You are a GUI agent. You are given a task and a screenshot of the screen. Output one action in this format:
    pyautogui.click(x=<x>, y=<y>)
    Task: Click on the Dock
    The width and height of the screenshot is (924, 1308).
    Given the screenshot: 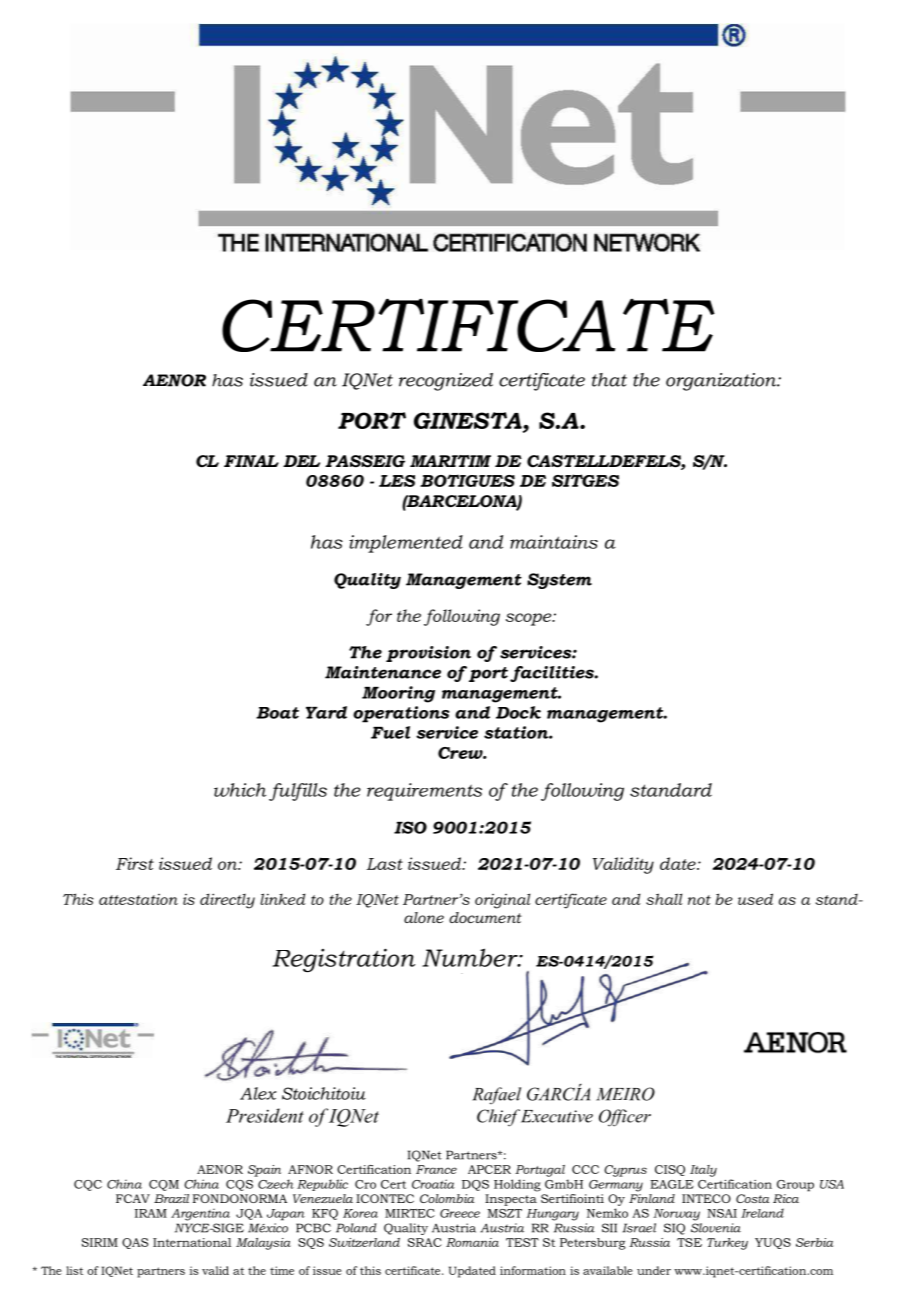 What is the action you would take?
    pyautogui.click(x=518, y=712)
